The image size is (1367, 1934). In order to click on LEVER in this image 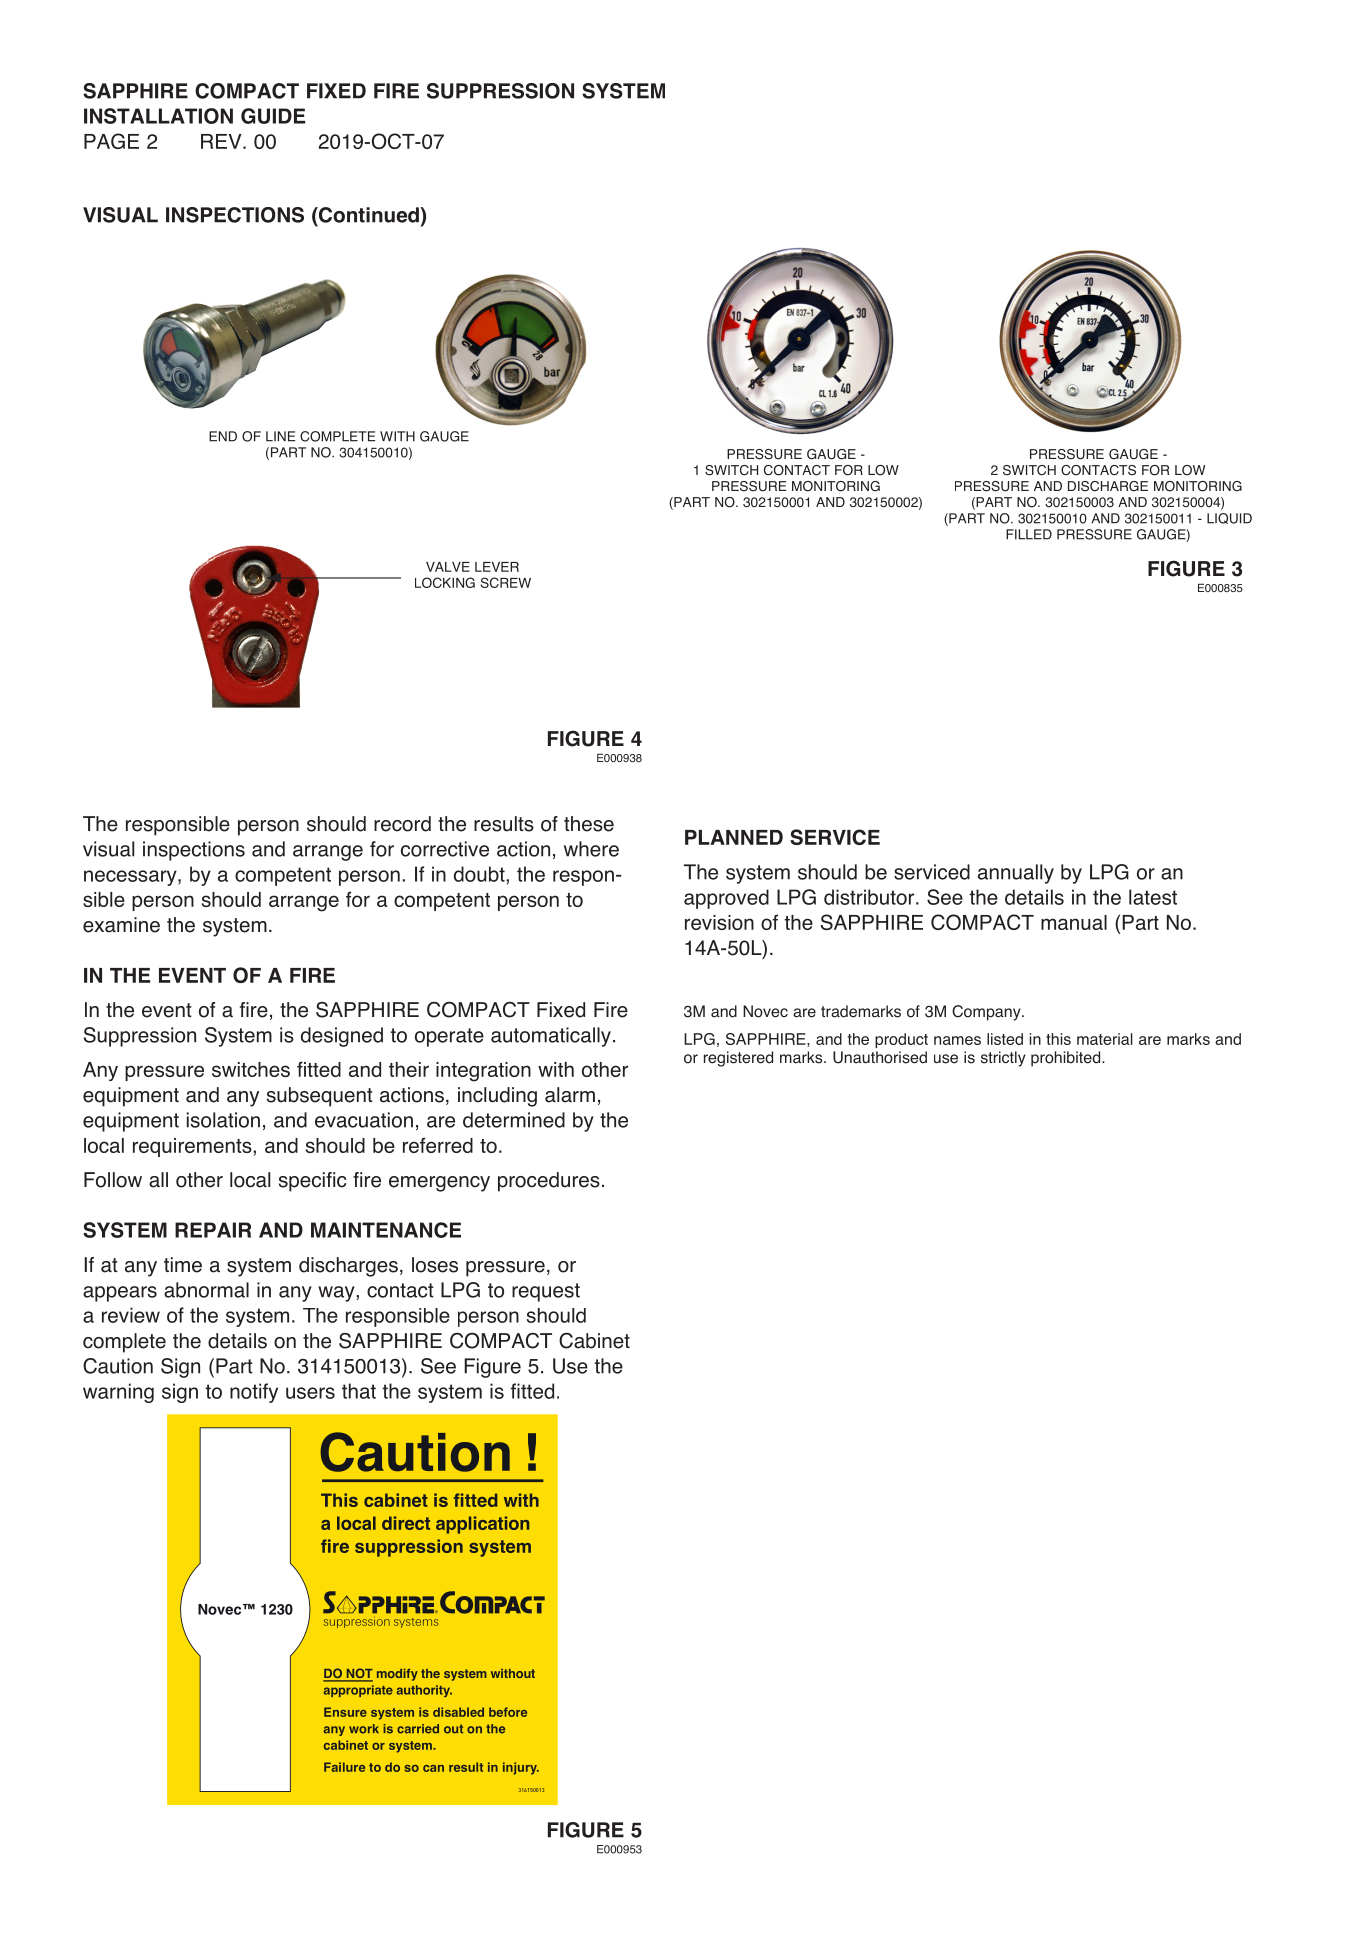, I will do `click(497, 567)`.
